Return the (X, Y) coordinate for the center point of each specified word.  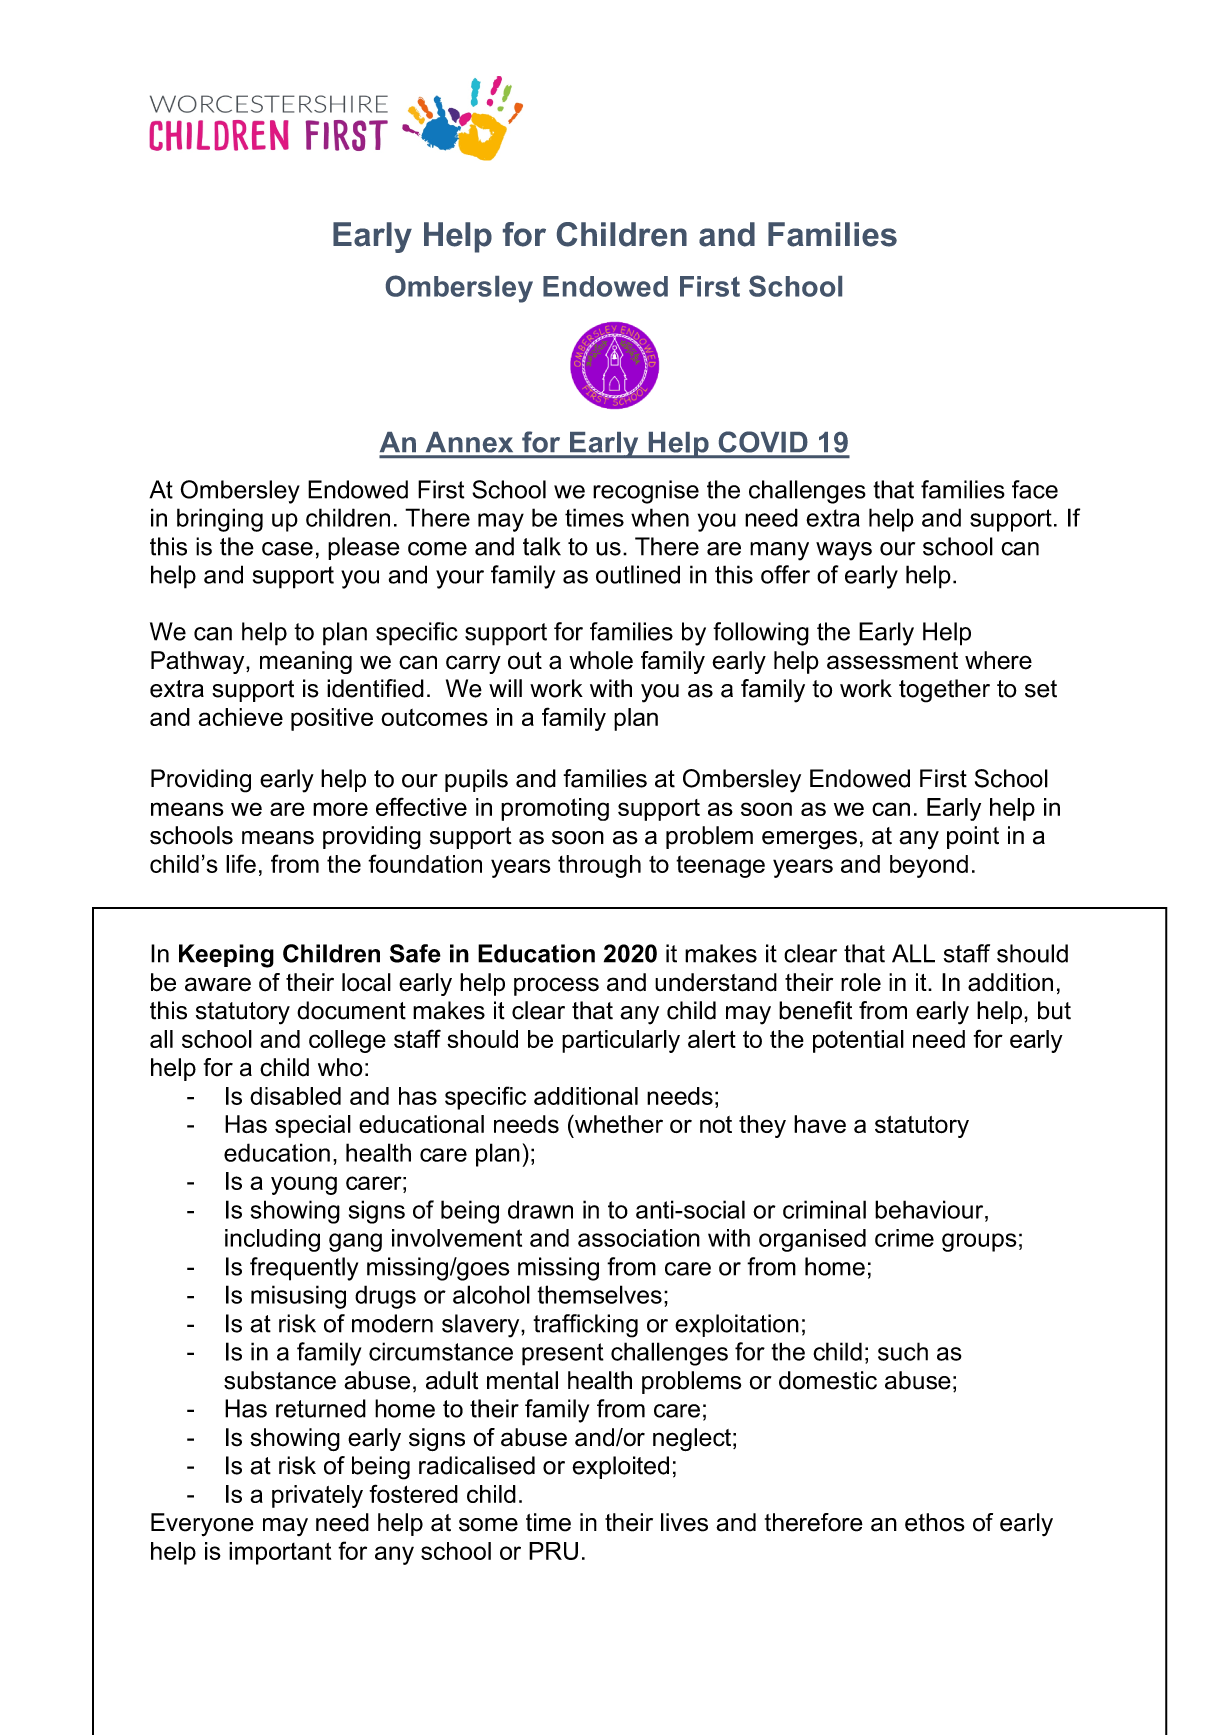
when (660, 517)
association (639, 1238)
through (599, 866)
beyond (929, 866)
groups (979, 1242)
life (241, 863)
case (287, 549)
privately (317, 1496)
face (1035, 489)
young (304, 1185)
